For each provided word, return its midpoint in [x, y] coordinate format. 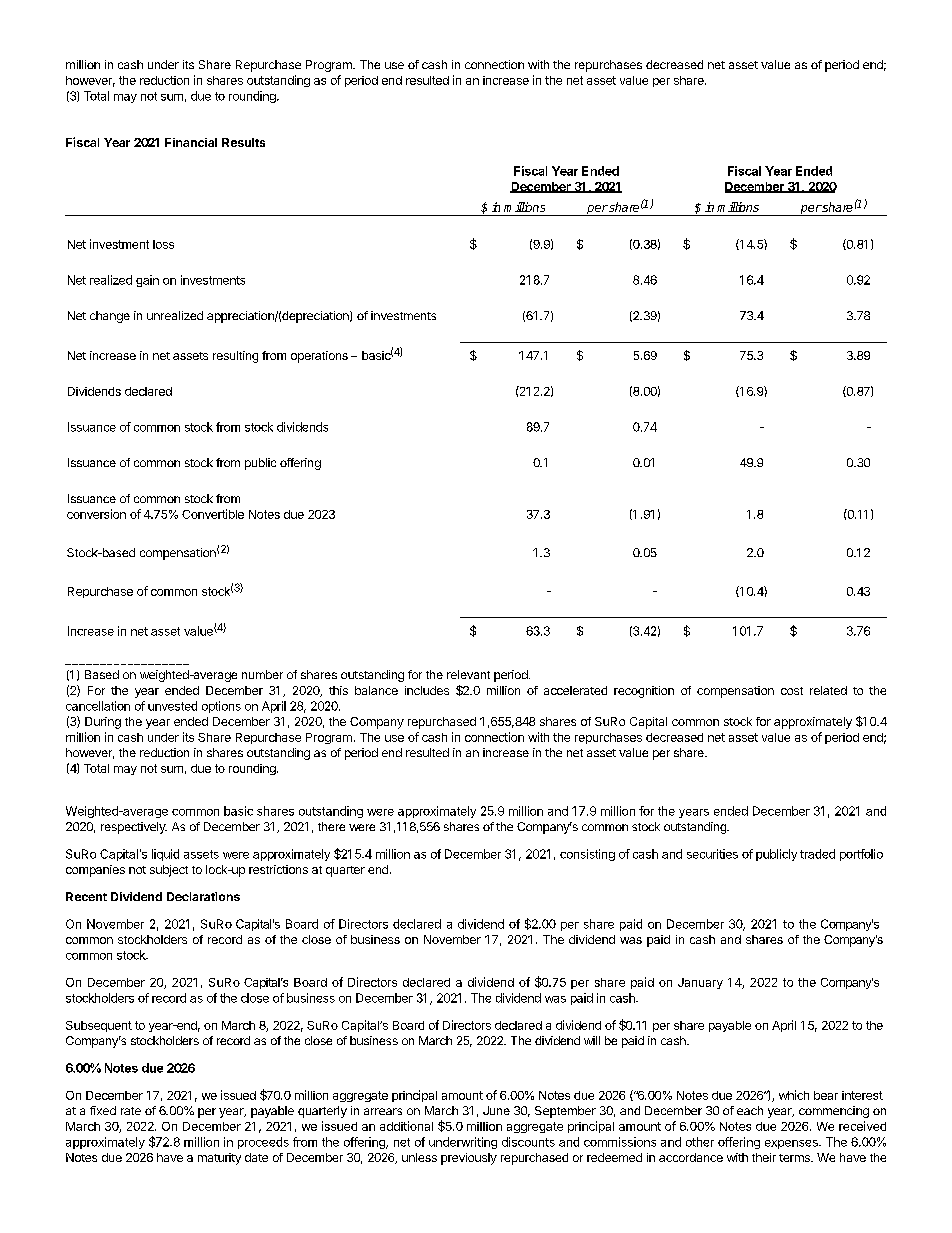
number [262, 674]
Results [243, 142]
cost [792, 691]
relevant [468, 674]
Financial [191, 142]
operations [319, 357]
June [496, 1110]
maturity [219, 1159]
